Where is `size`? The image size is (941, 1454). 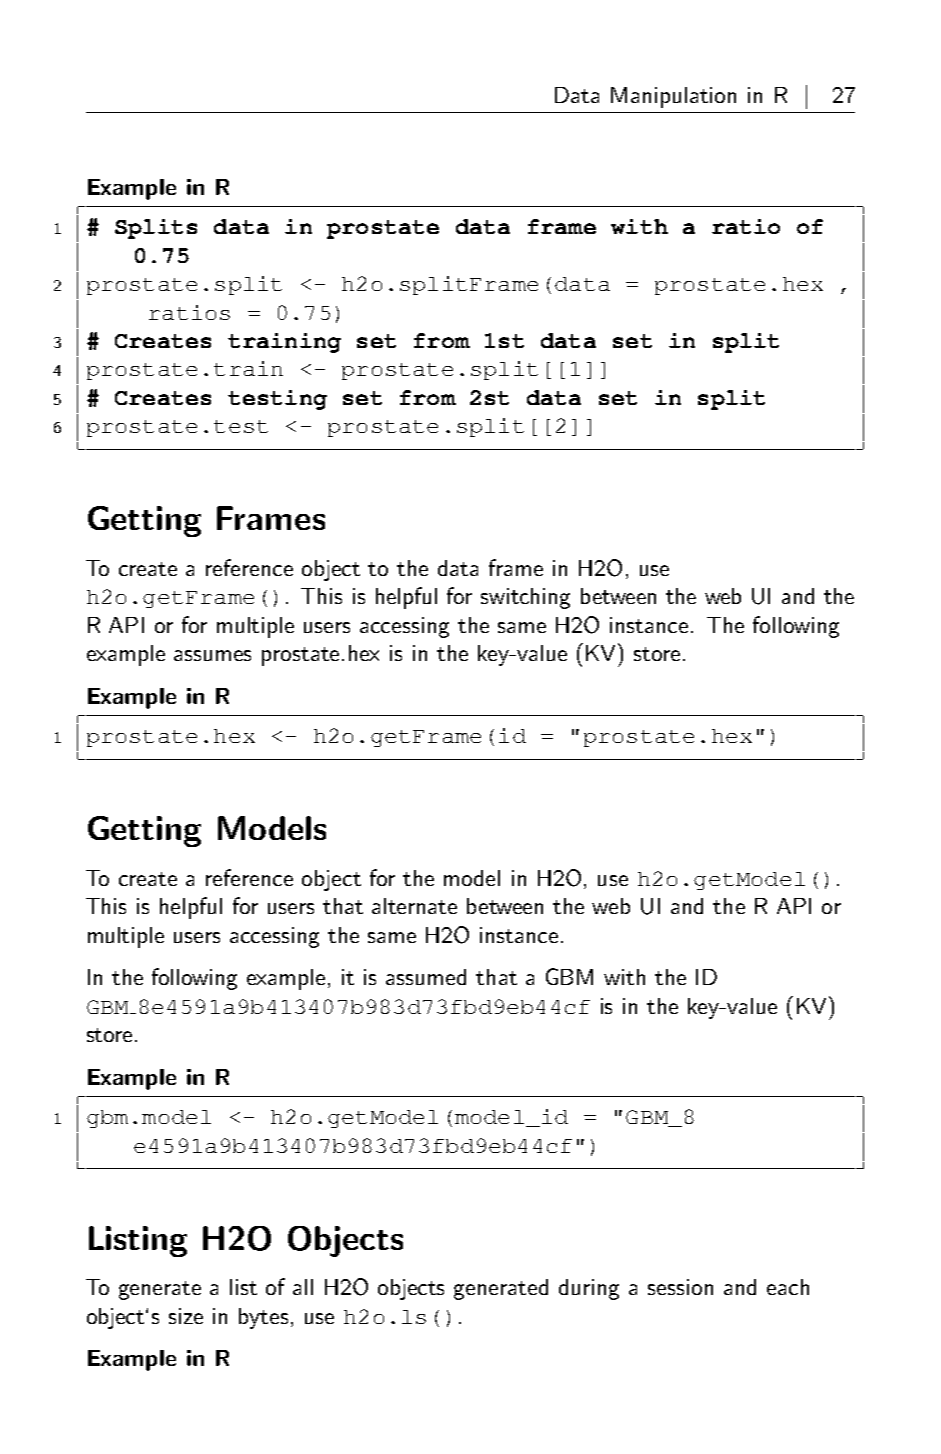
size is located at coordinates (186, 1316).
